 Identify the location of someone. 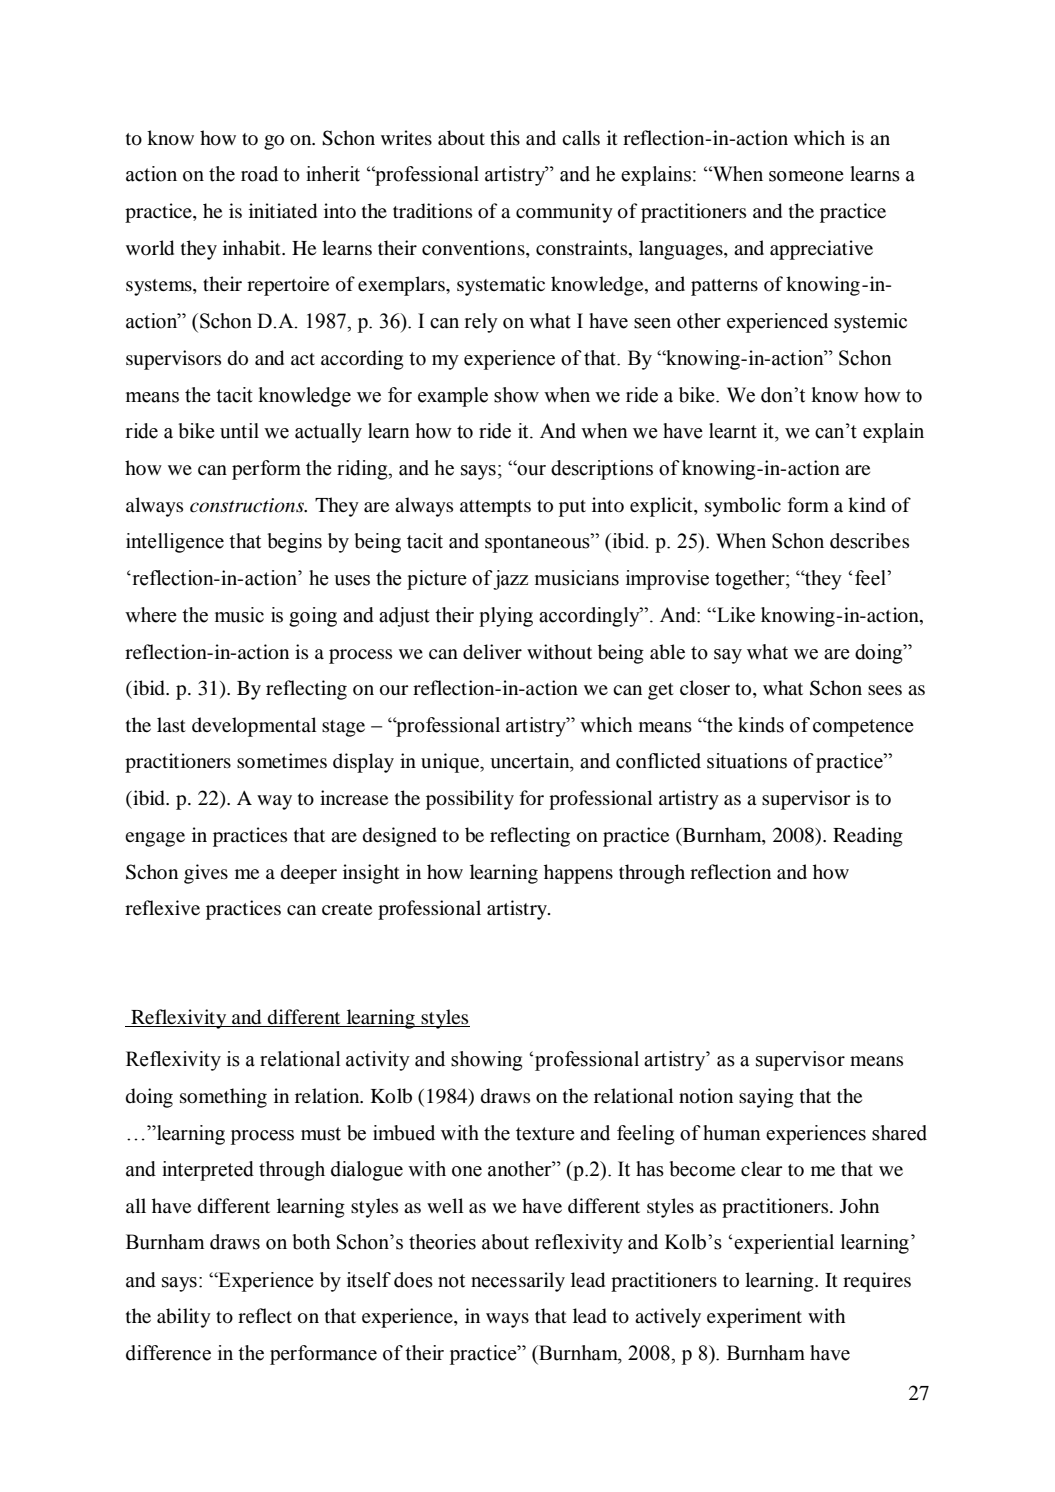
(806, 176).
